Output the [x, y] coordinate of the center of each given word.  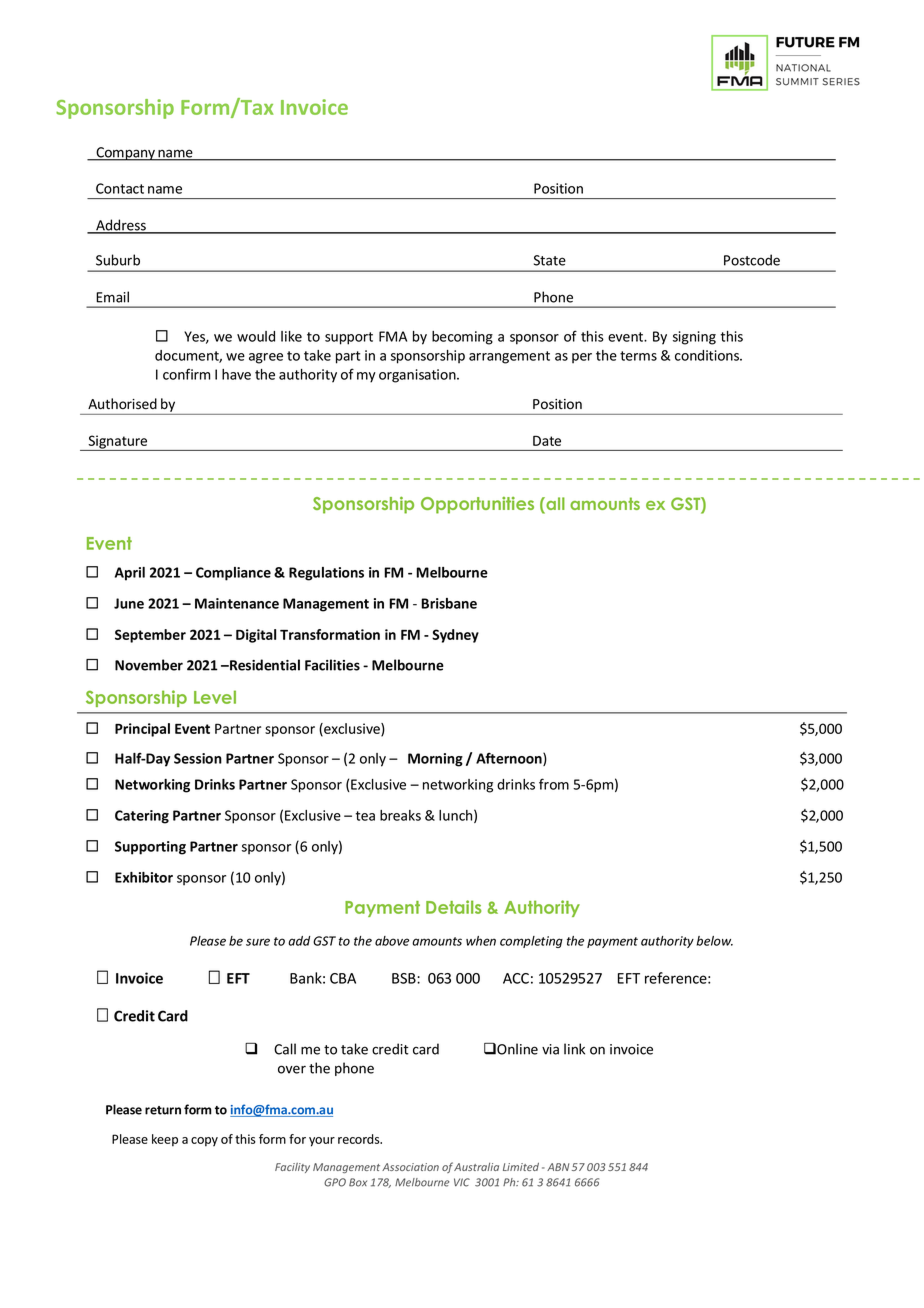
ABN [558, 1167]
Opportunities [477, 505]
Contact [120, 188]
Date [547, 441]
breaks [400, 815]
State [550, 260]
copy [204, 1142]
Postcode [752, 260]
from [554, 784]
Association [410, 1167]
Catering [142, 817]
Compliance [233, 574]
